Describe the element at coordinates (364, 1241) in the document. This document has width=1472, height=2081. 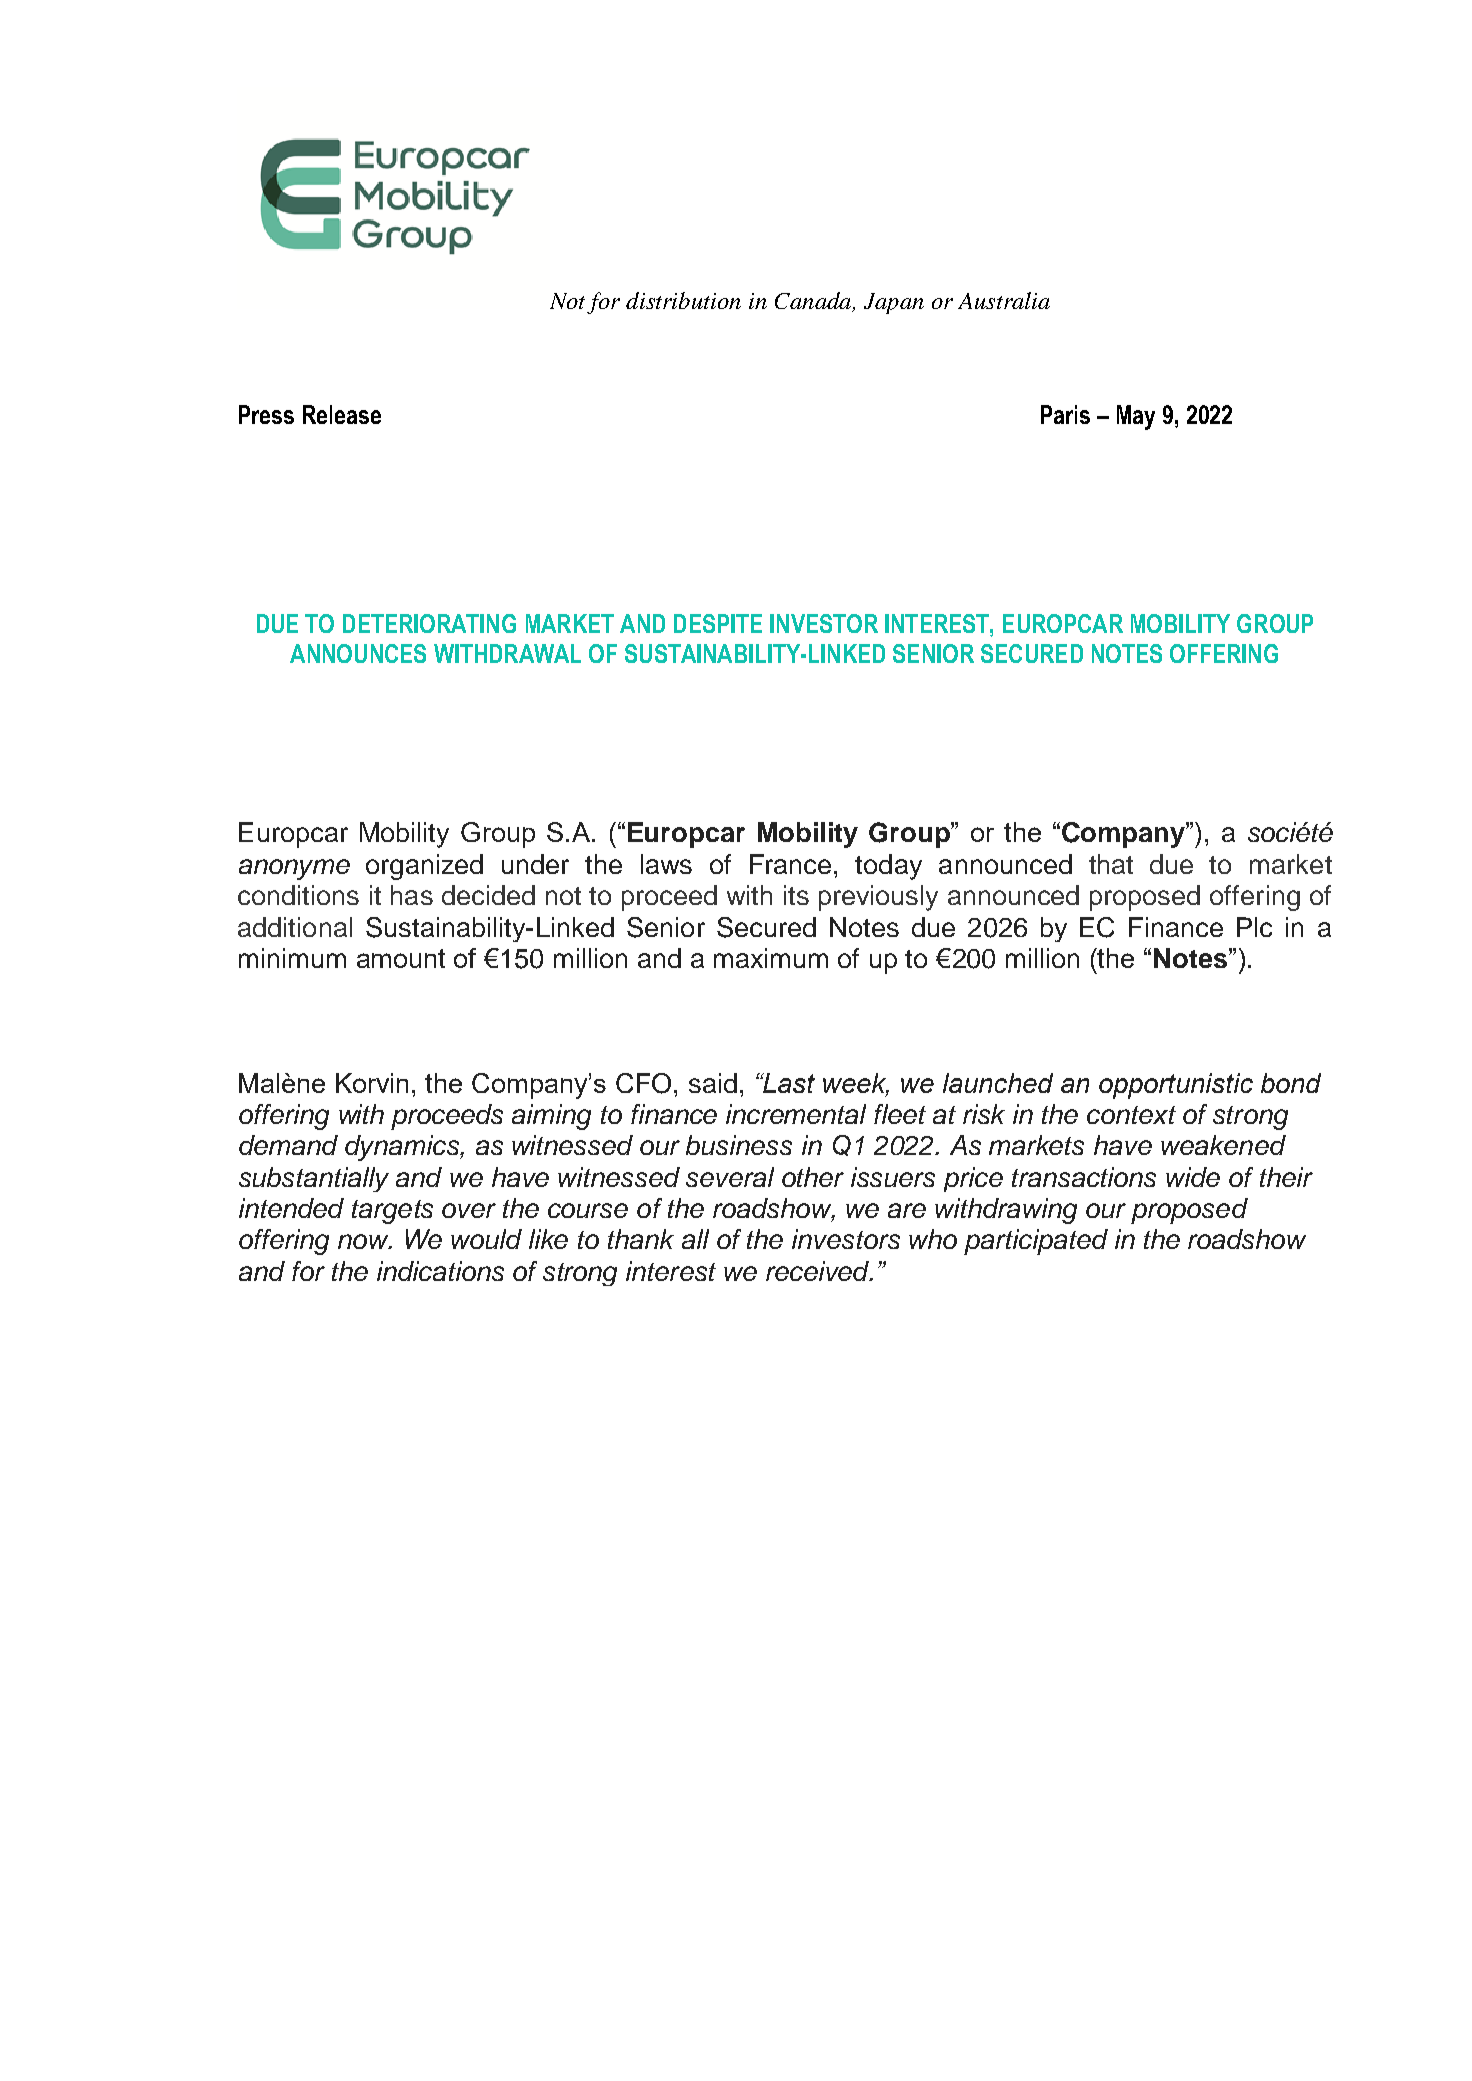
I see `now` at that location.
